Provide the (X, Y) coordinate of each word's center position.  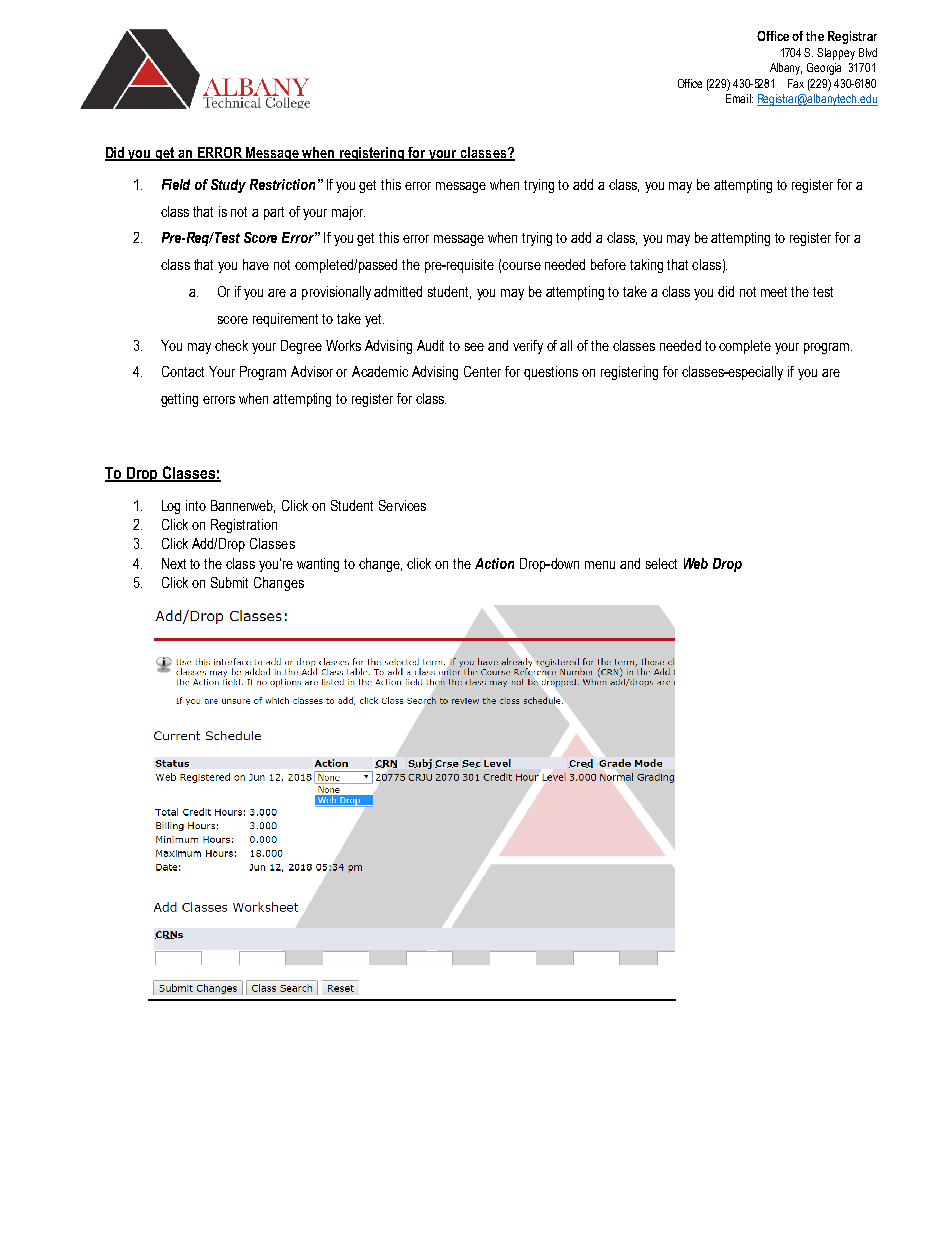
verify (528, 347)
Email (739, 98)
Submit (229, 582)
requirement (285, 320)
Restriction (282, 184)
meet (774, 292)
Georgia (824, 69)
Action (494, 563)
